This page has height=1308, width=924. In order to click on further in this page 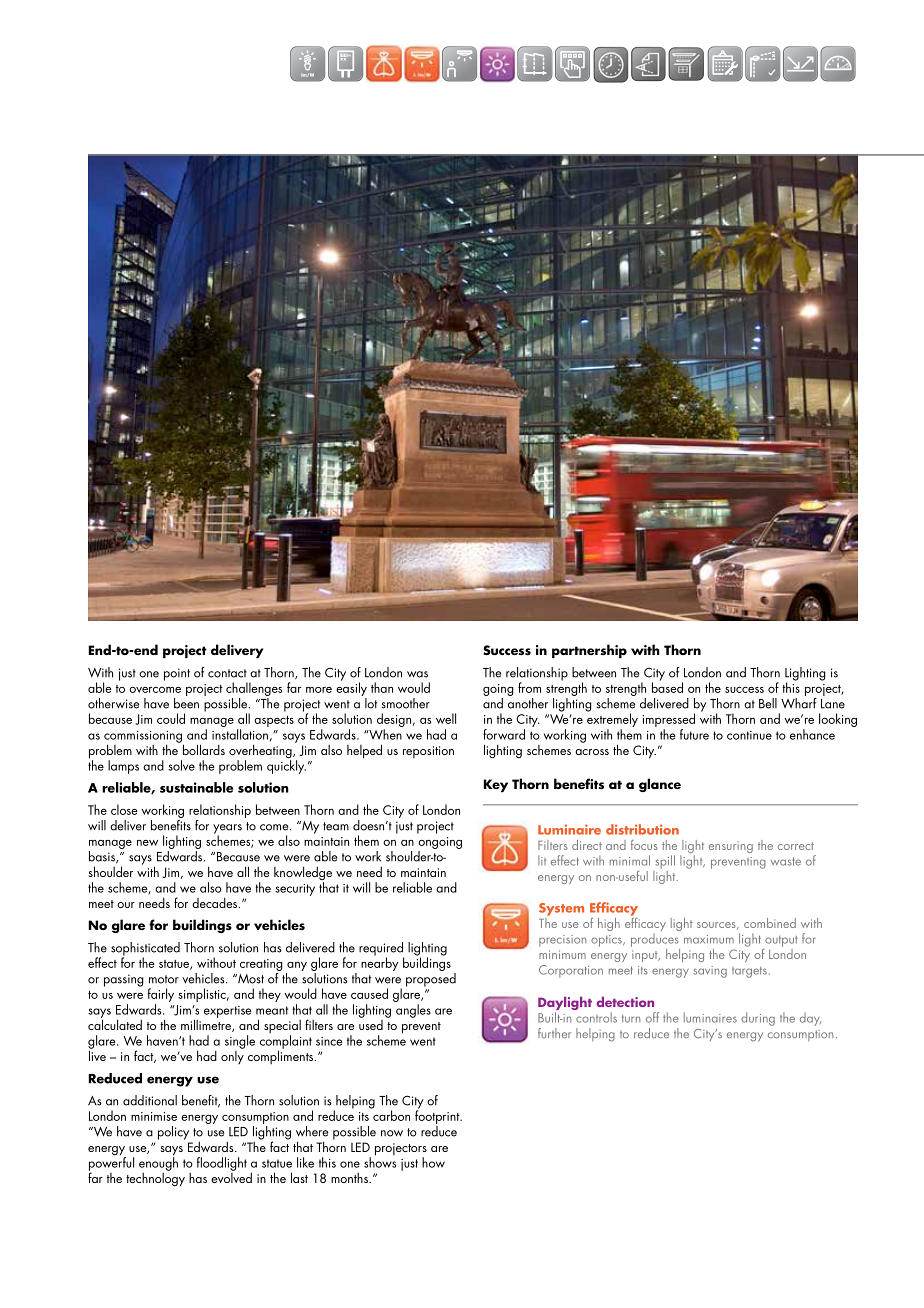, I will do `click(554, 1033)`.
